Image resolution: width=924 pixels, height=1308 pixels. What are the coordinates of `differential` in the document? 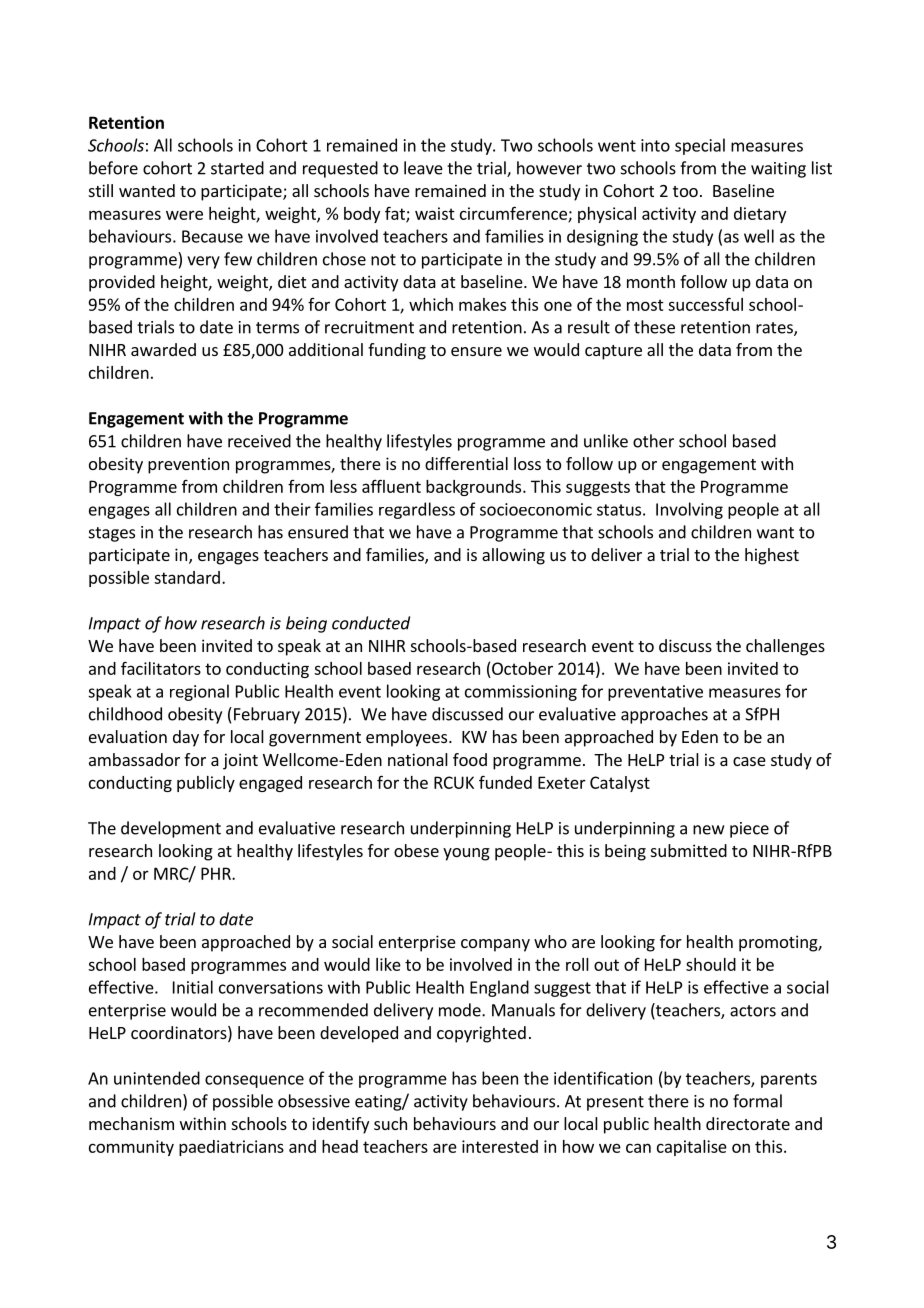 It's located at (466, 463).
